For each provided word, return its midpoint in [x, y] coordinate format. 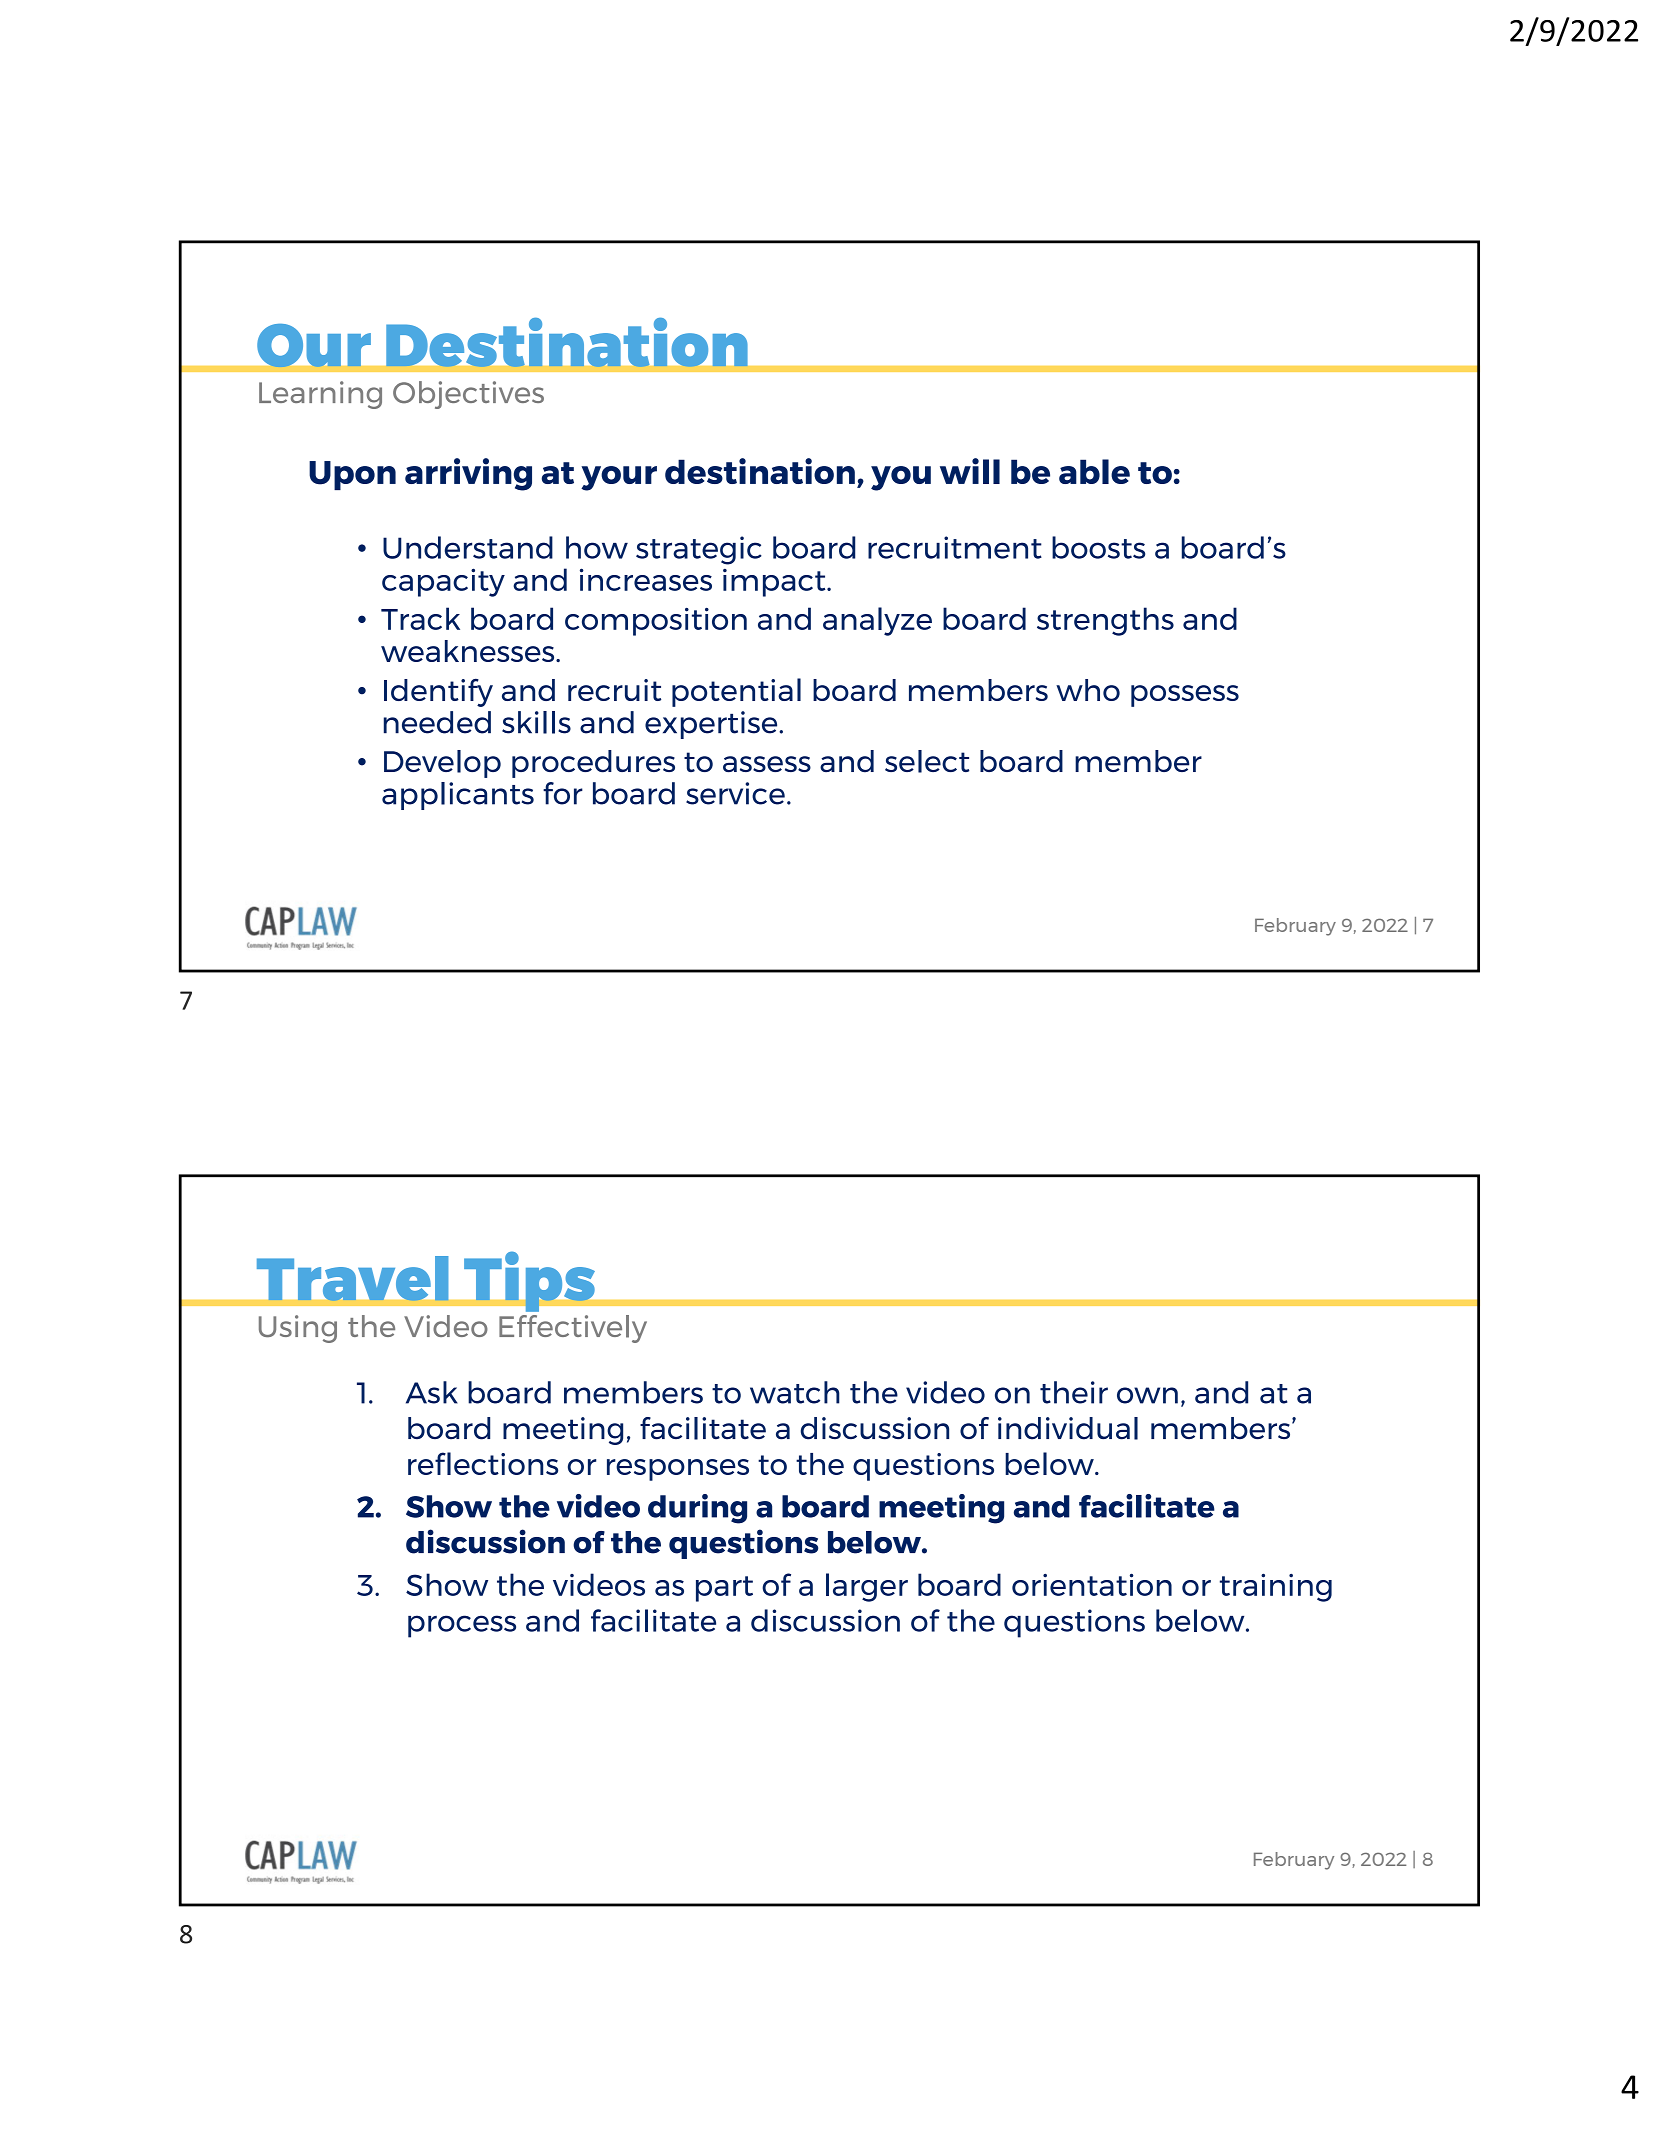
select [927, 761]
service [735, 793]
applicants [458, 796]
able [1094, 471]
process [462, 1626]
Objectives [468, 395]
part [724, 1589]
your [619, 478]
